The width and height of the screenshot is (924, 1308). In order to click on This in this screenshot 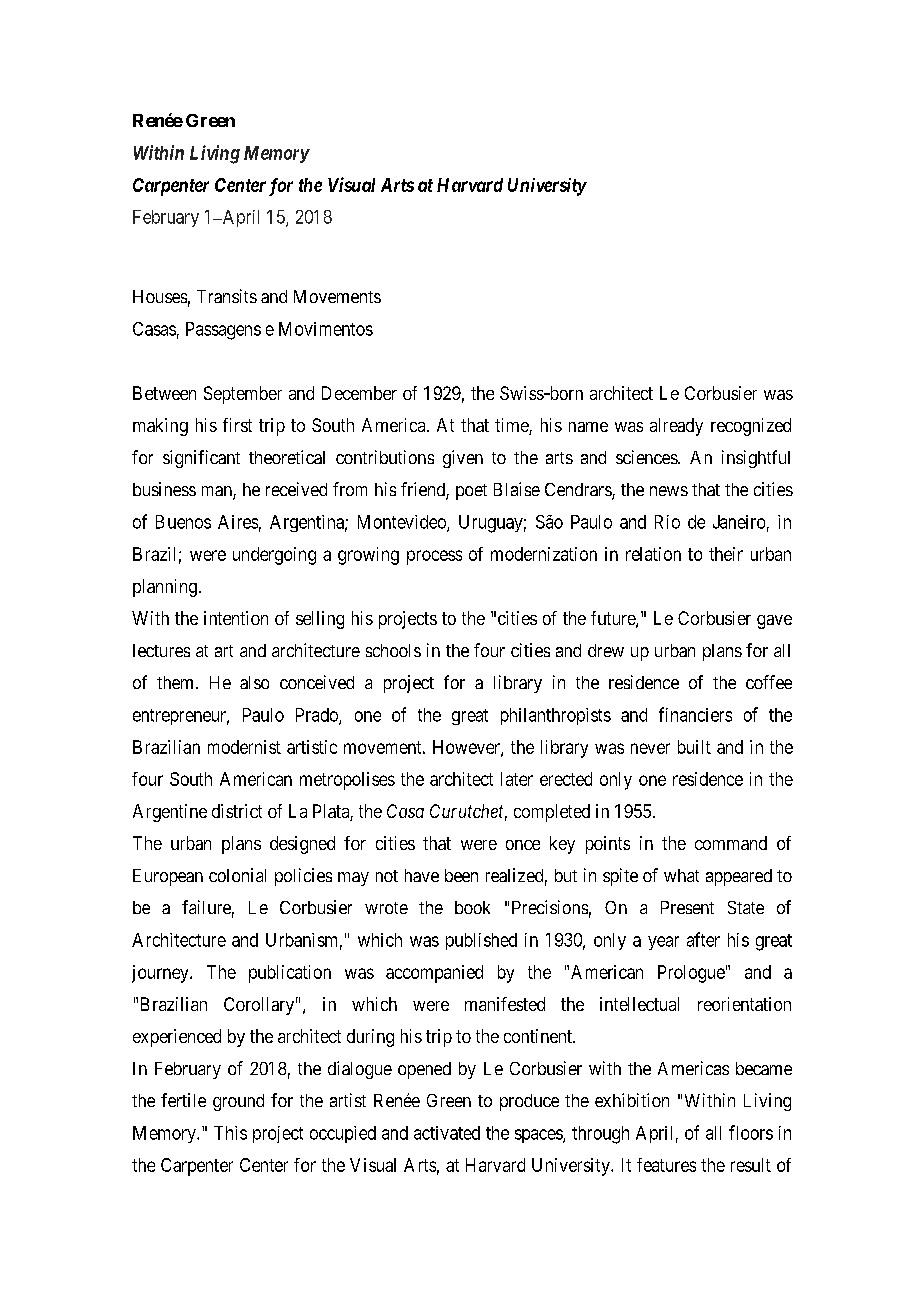, I will do `click(230, 1133)`.
